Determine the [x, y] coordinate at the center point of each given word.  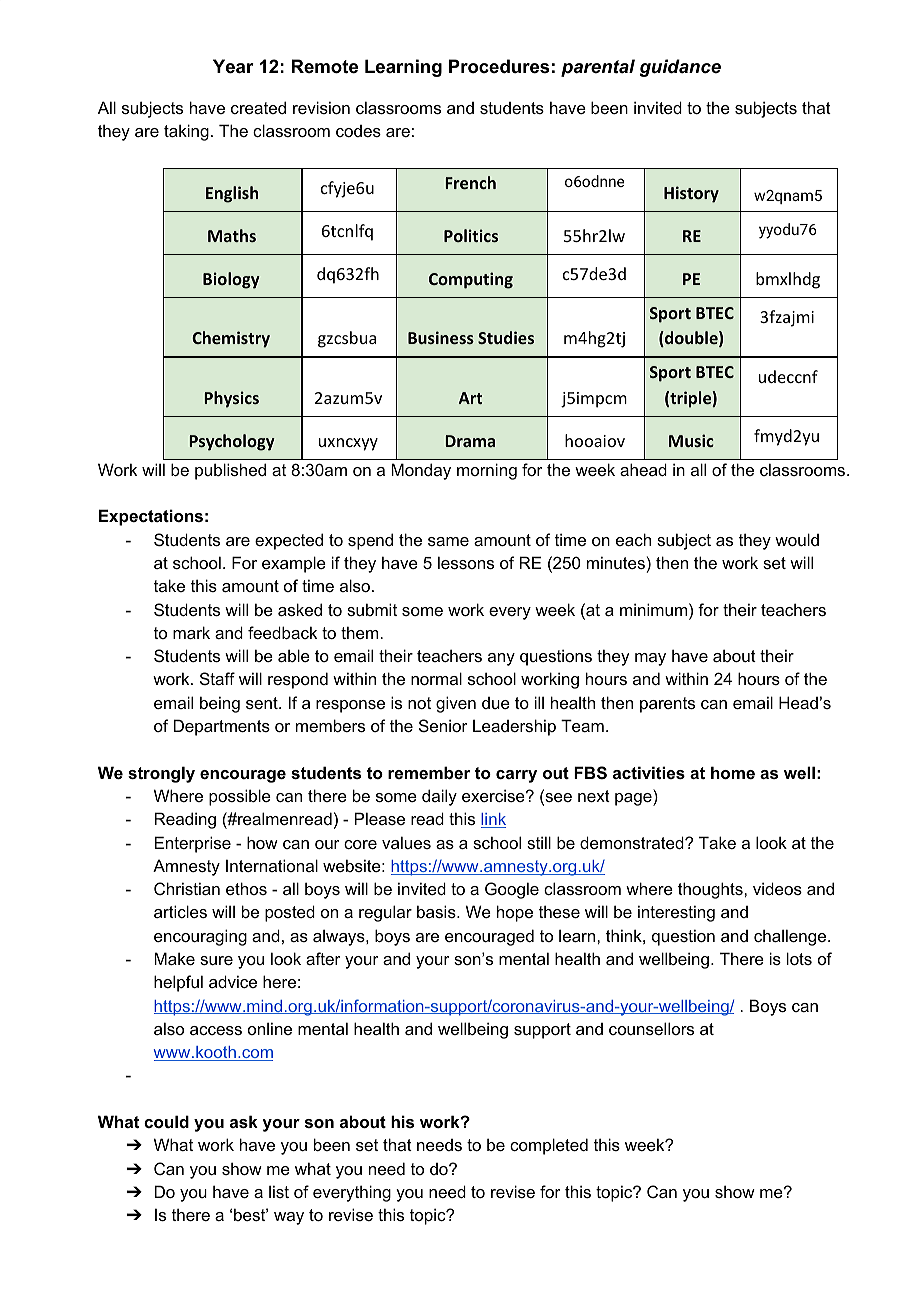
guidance [680, 68]
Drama [470, 441]
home [733, 772]
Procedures [499, 66]
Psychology [231, 442]
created [258, 107]
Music [691, 440]
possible [240, 797]
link [493, 820]
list [279, 1191]
